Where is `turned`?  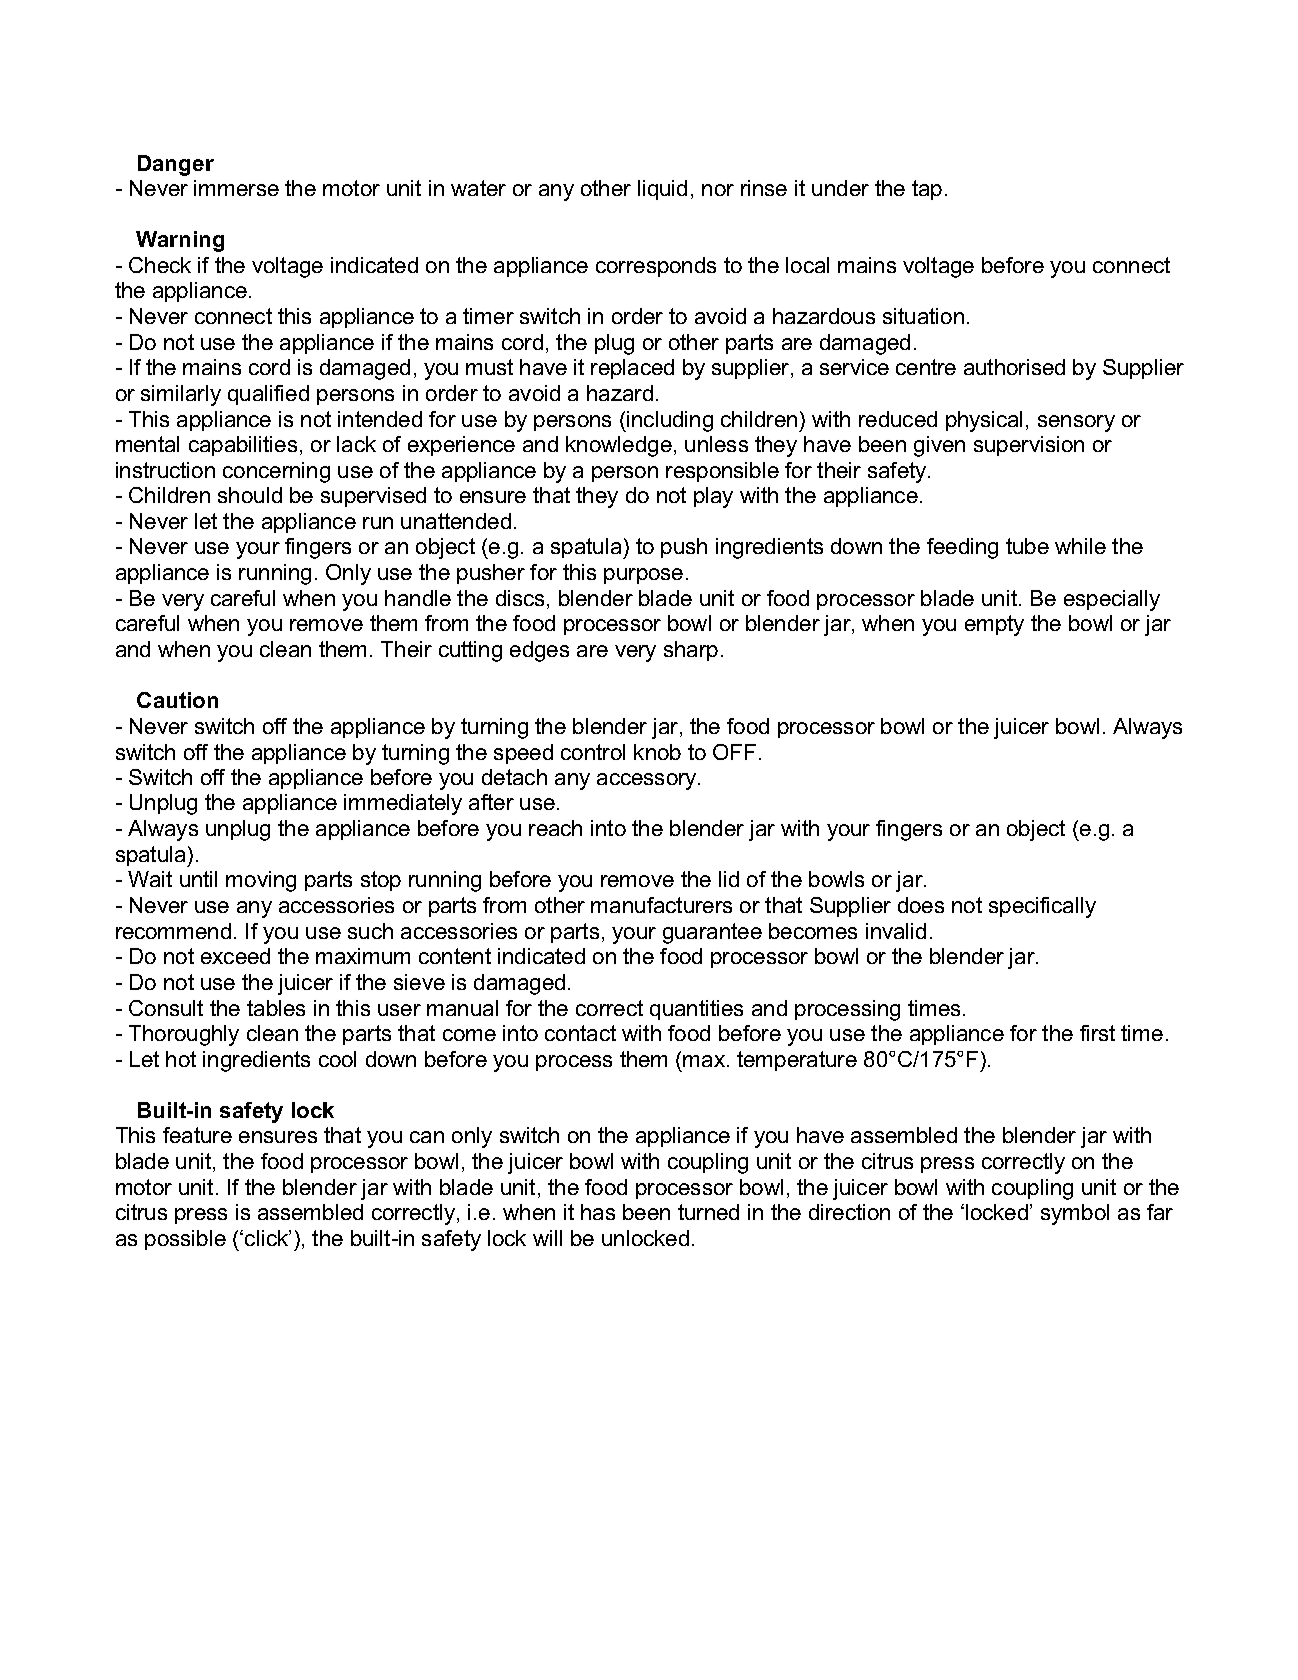 turned is located at coordinates (708, 1212).
